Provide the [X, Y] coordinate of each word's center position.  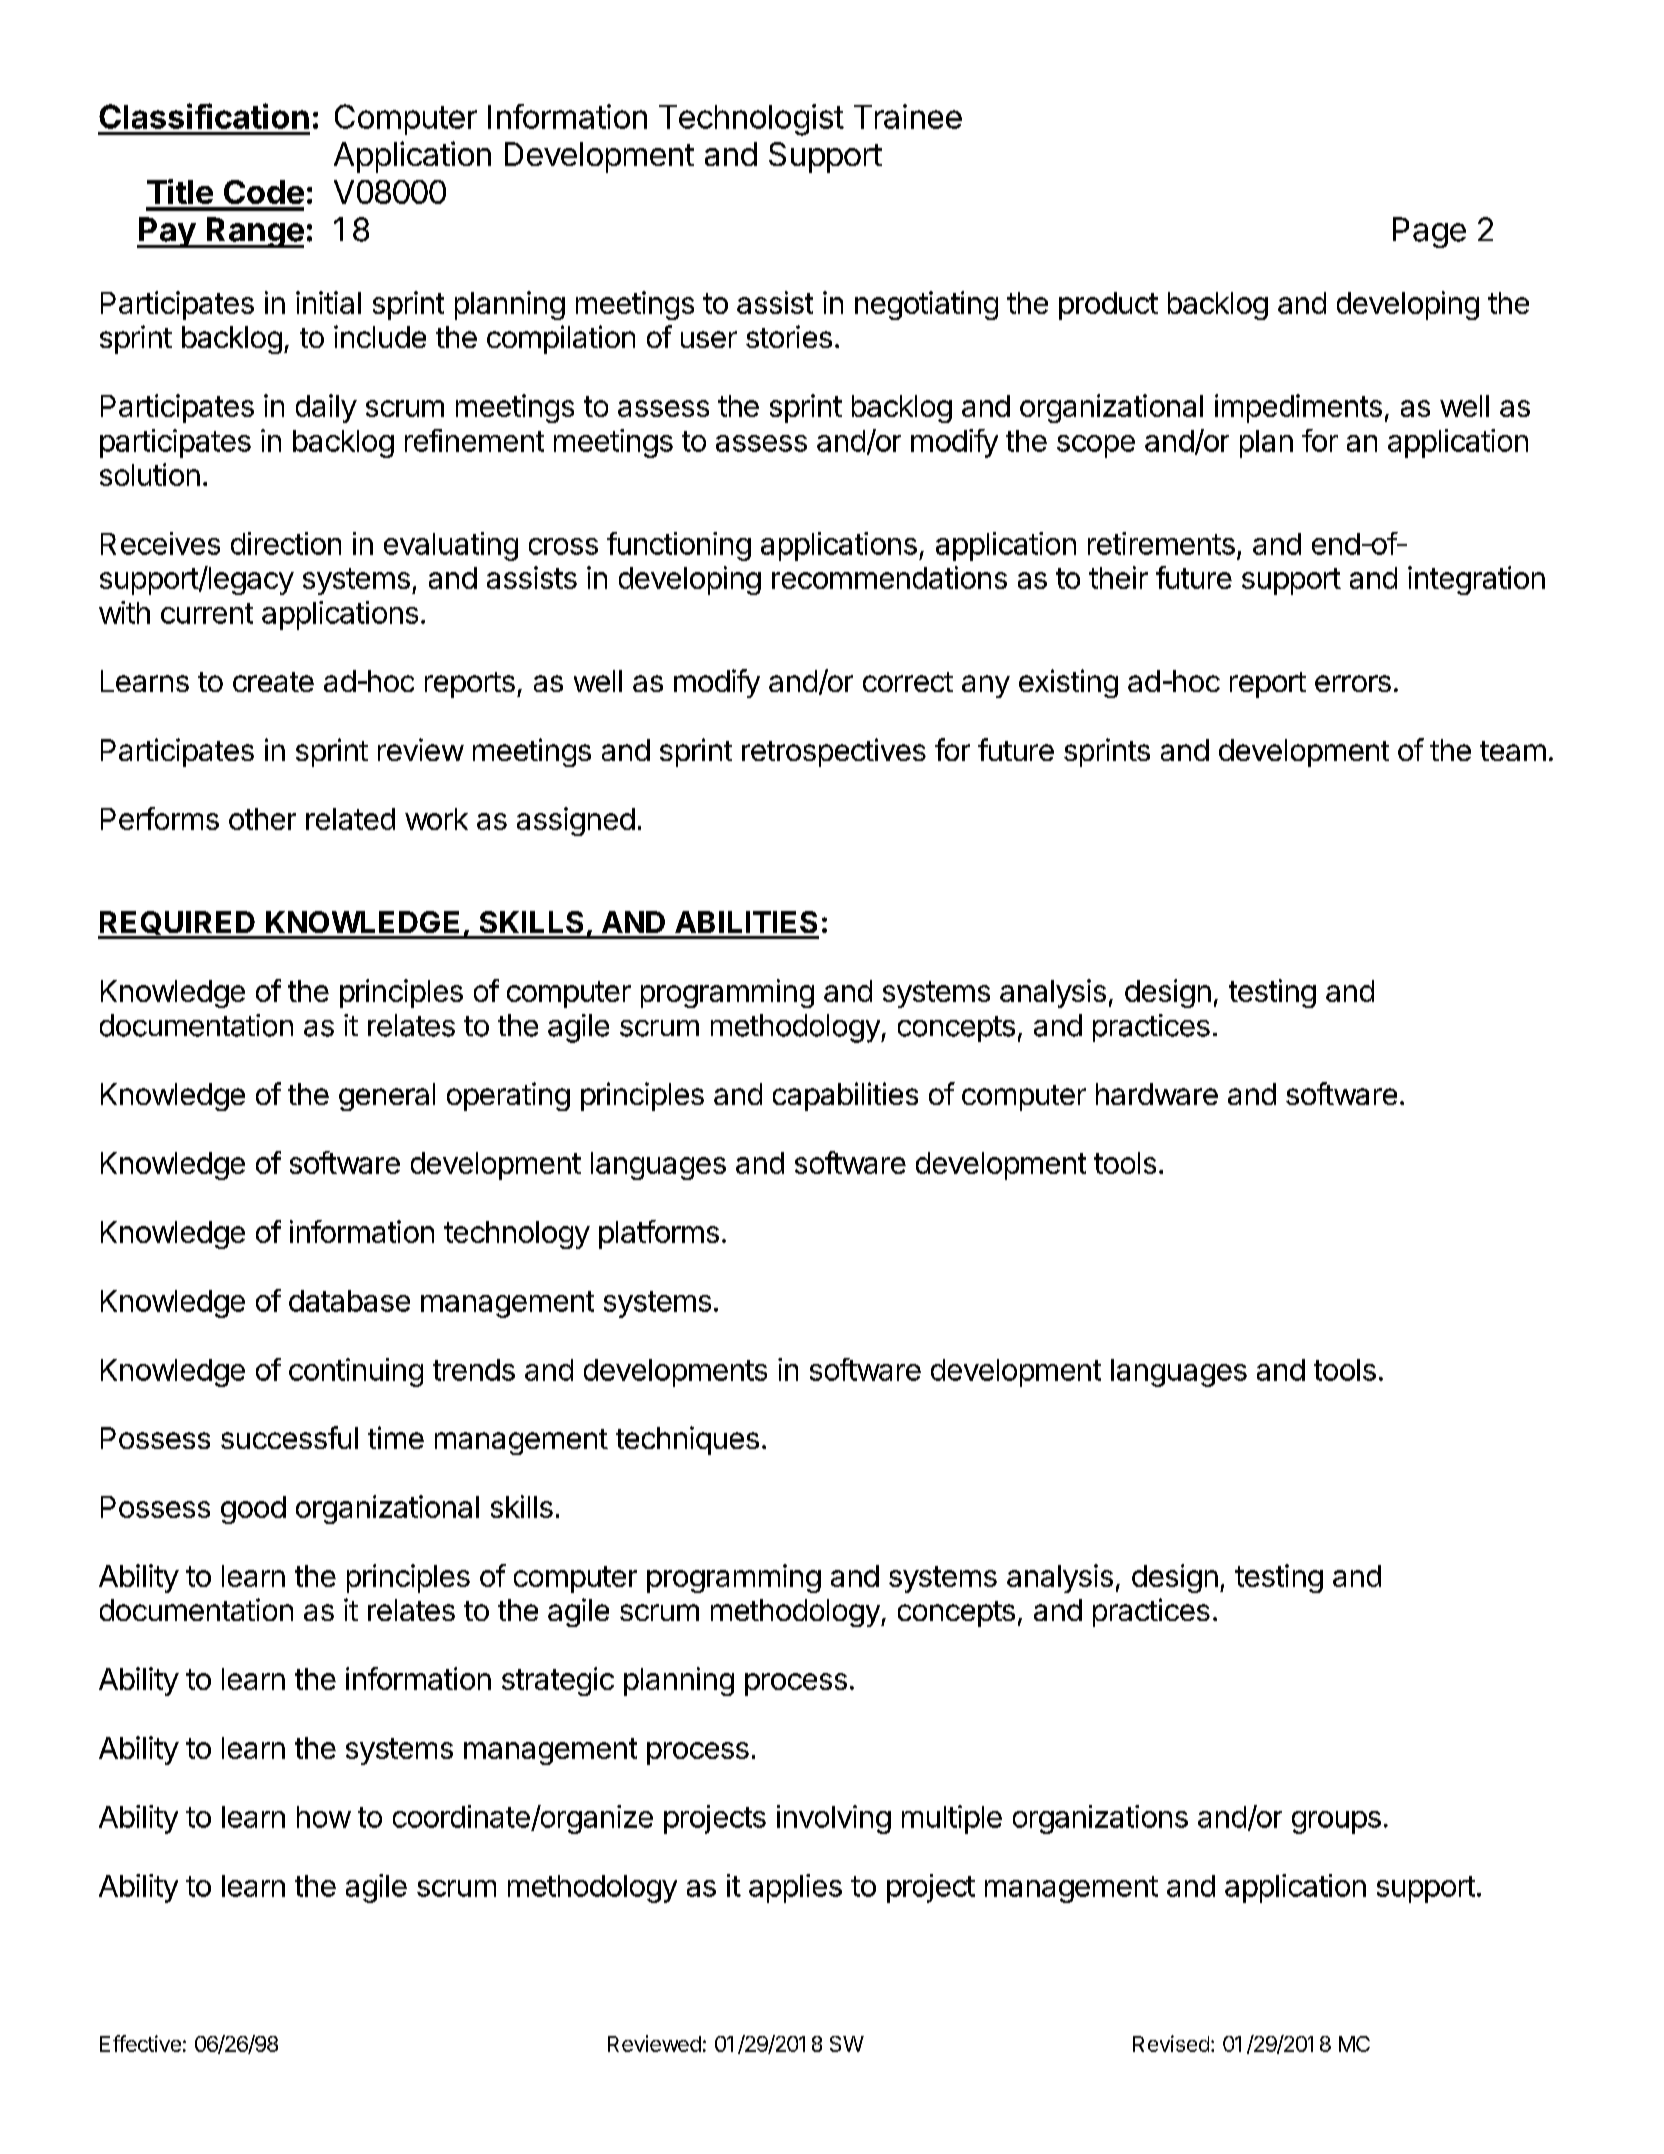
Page [1429, 232]
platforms [659, 1234]
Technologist [751, 120]
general [387, 1097]
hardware [1157, 1094]
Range [254, 232]
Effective [140, 2043]
